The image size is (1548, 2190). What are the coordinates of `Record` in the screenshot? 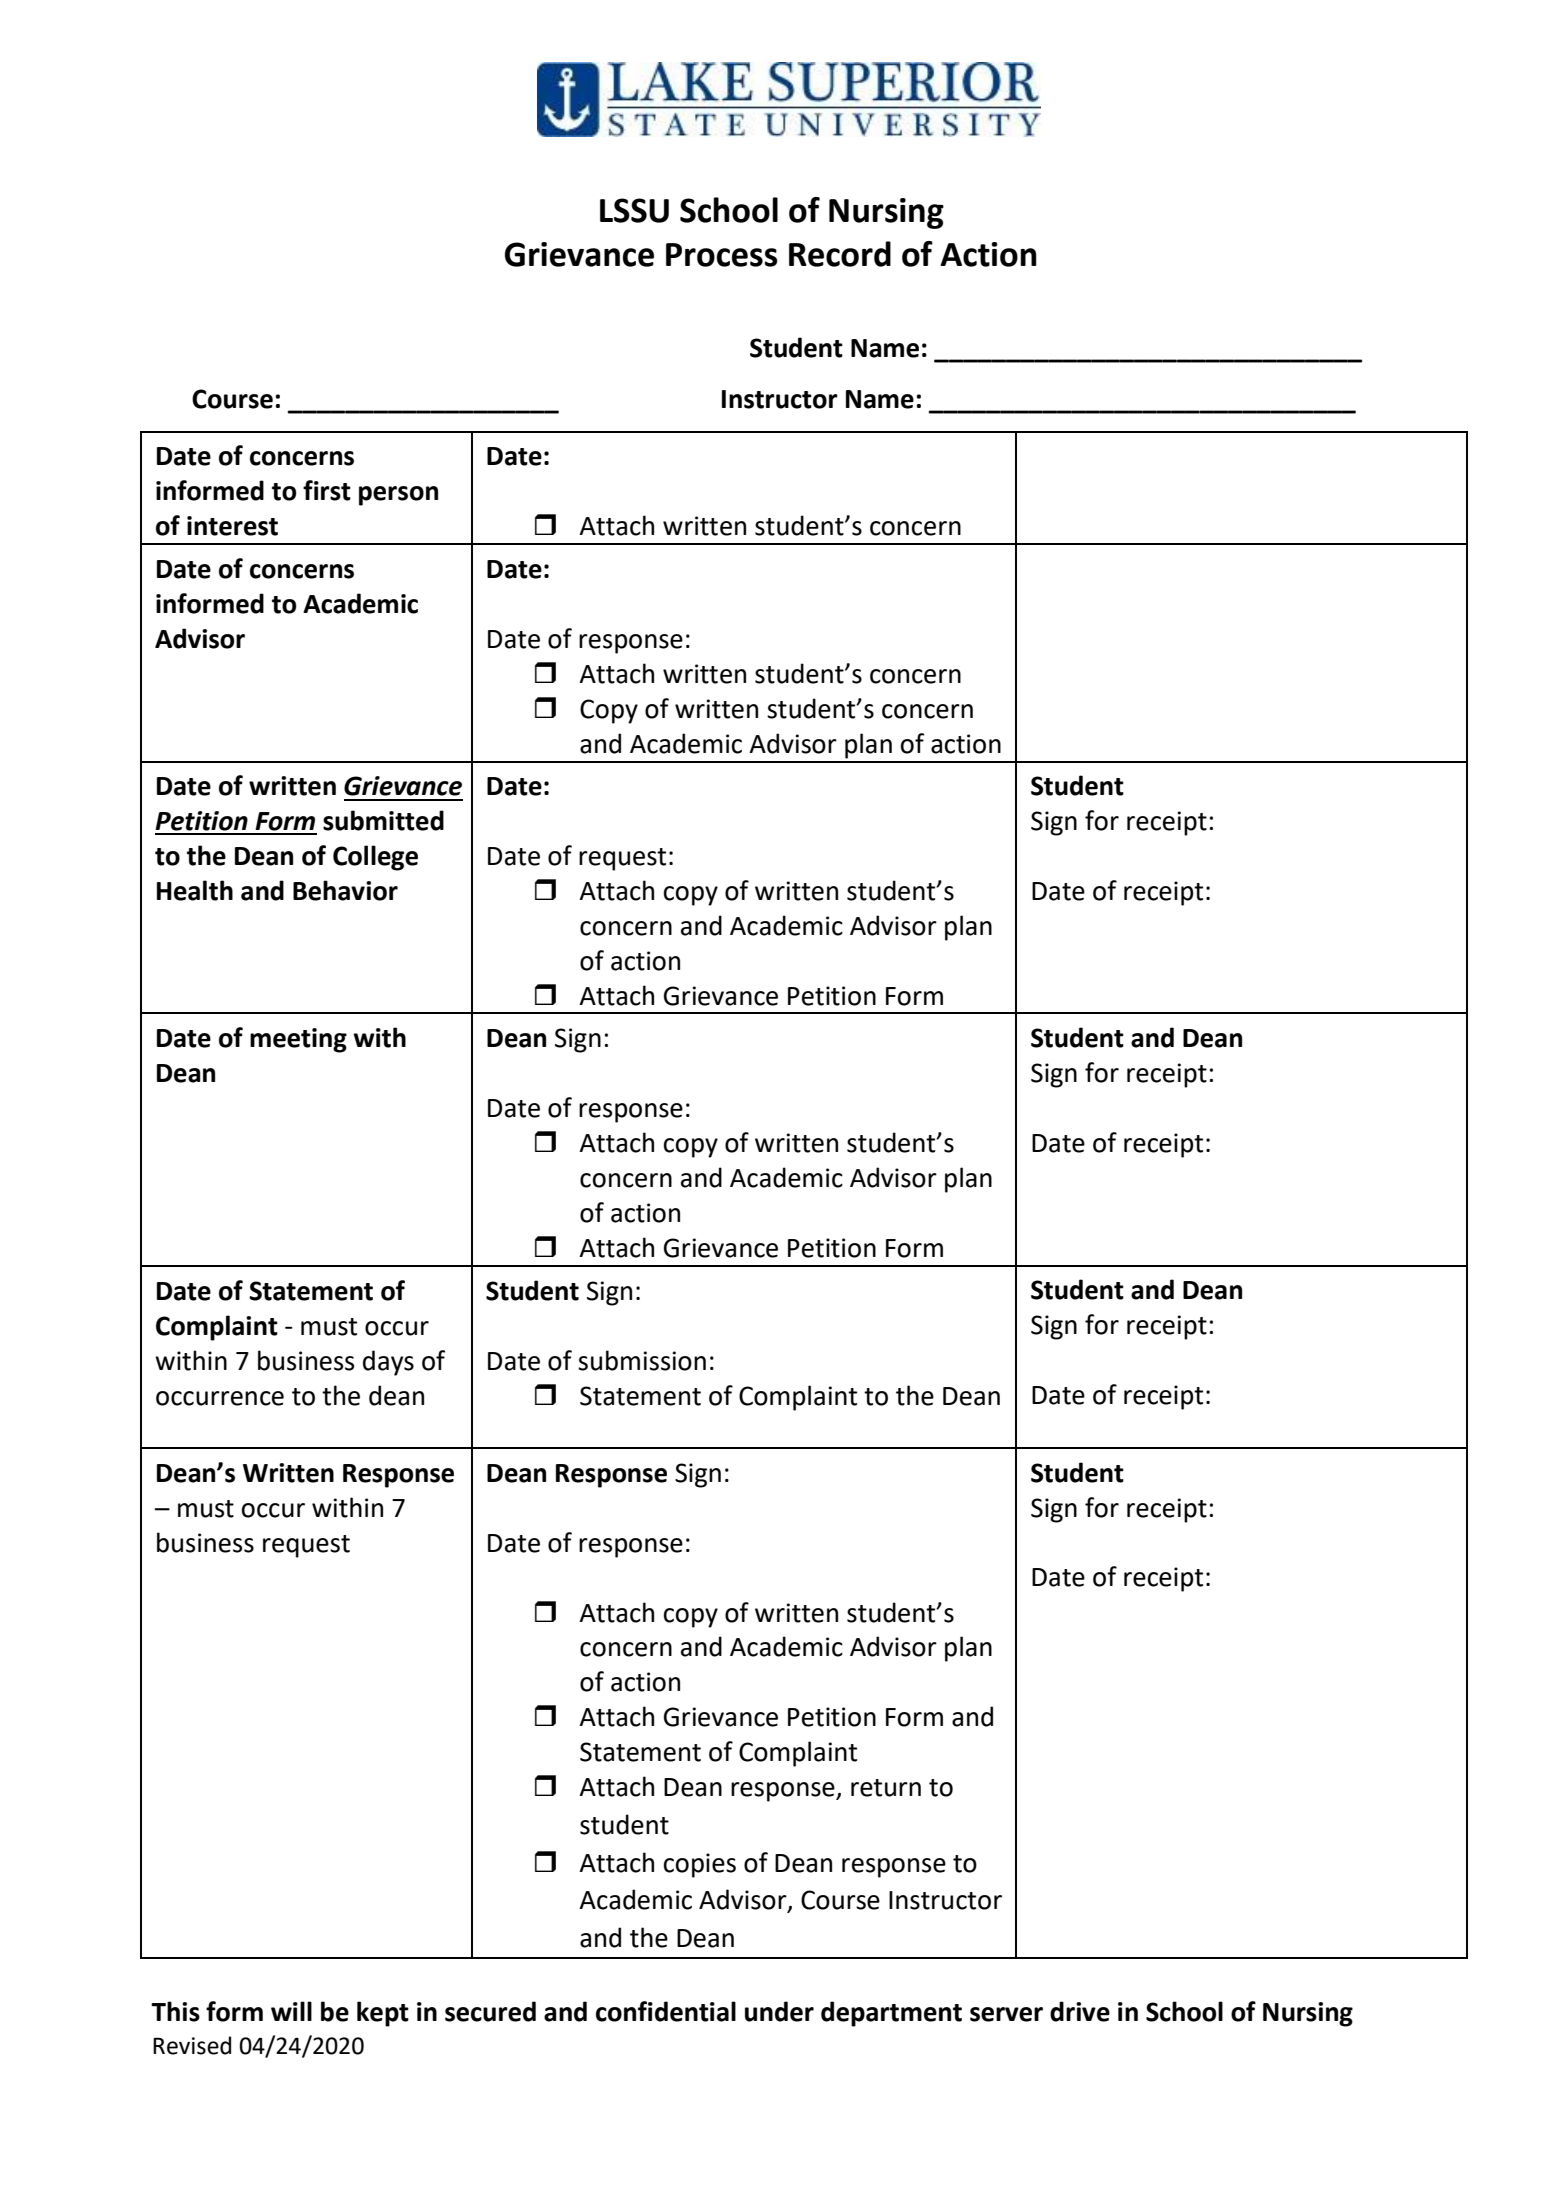 It's located at (840, 254).
